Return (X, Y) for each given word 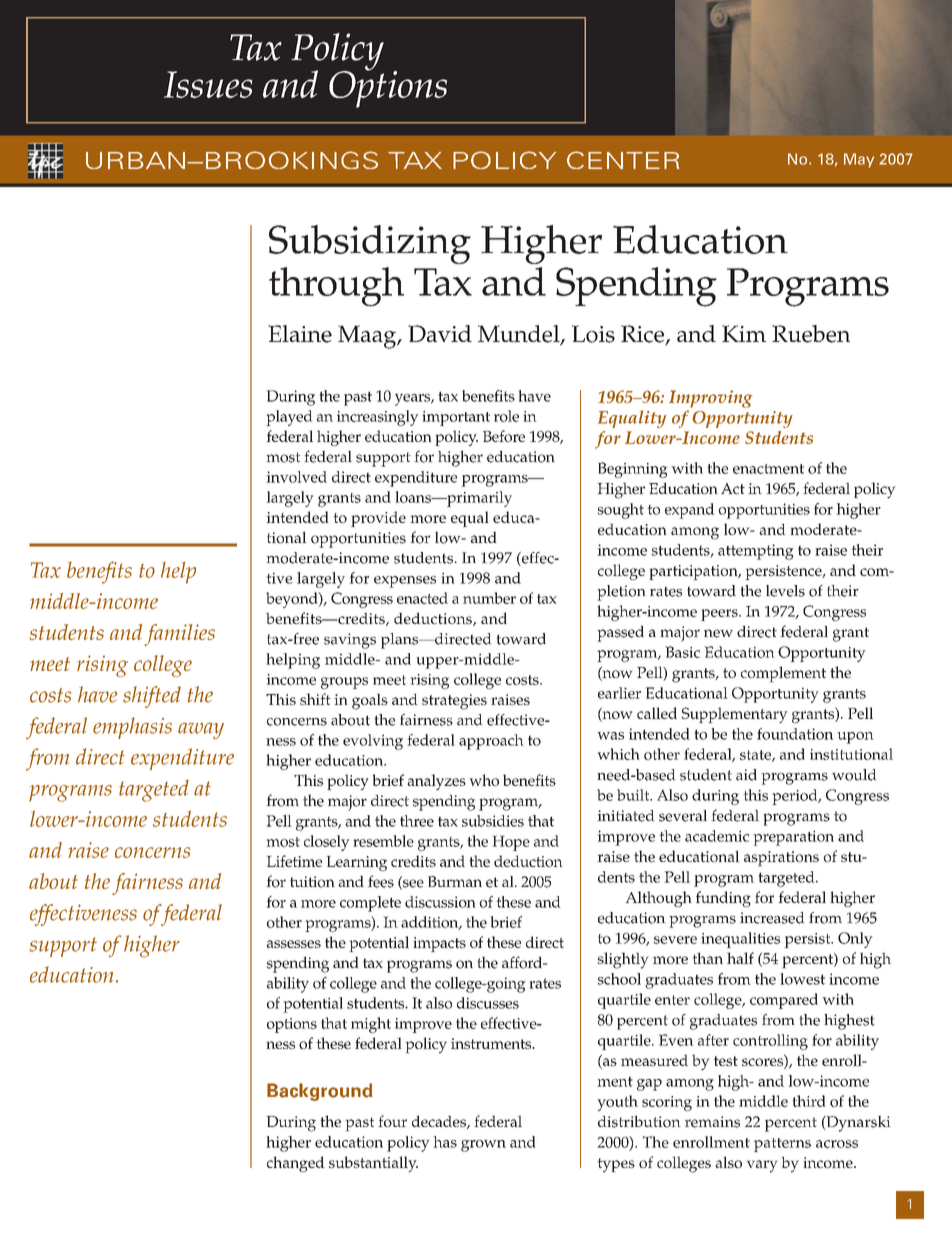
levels (785, 591)
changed (296, 1164)
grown (483, 1146)
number (489, 598)
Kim (744, 333)
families (179, 635)
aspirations (781, 859)
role (506, 416)
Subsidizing (370, 244)
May (859, 160)
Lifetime (294, 861)
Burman (455, 881)
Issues (208, 84)
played (289, 418)
